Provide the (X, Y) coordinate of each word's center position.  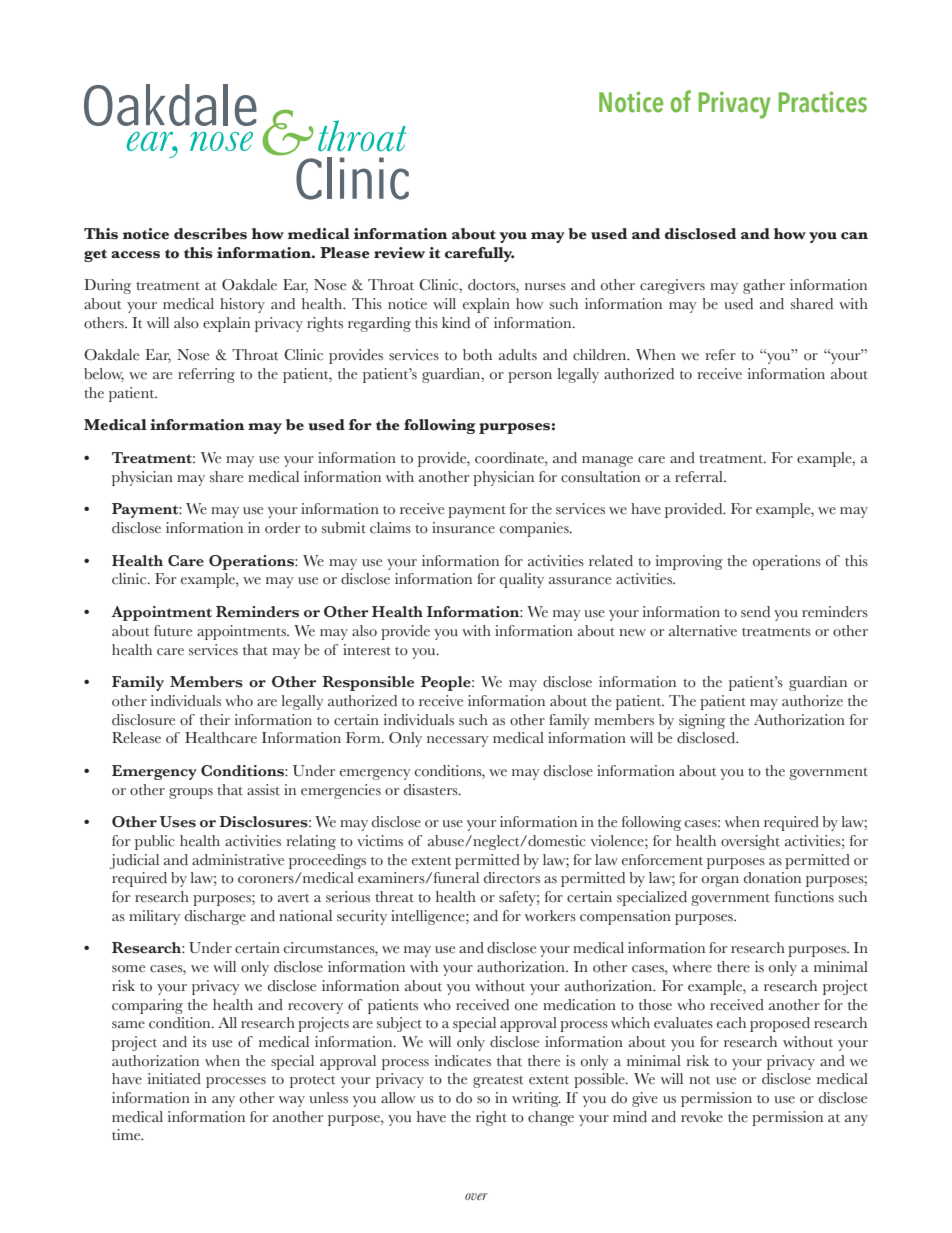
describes (210, 234)
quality (522, 580)
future (173, 631)
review (399, 253)
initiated (174, 1079)
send (755, 612)
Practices (823, 102)
